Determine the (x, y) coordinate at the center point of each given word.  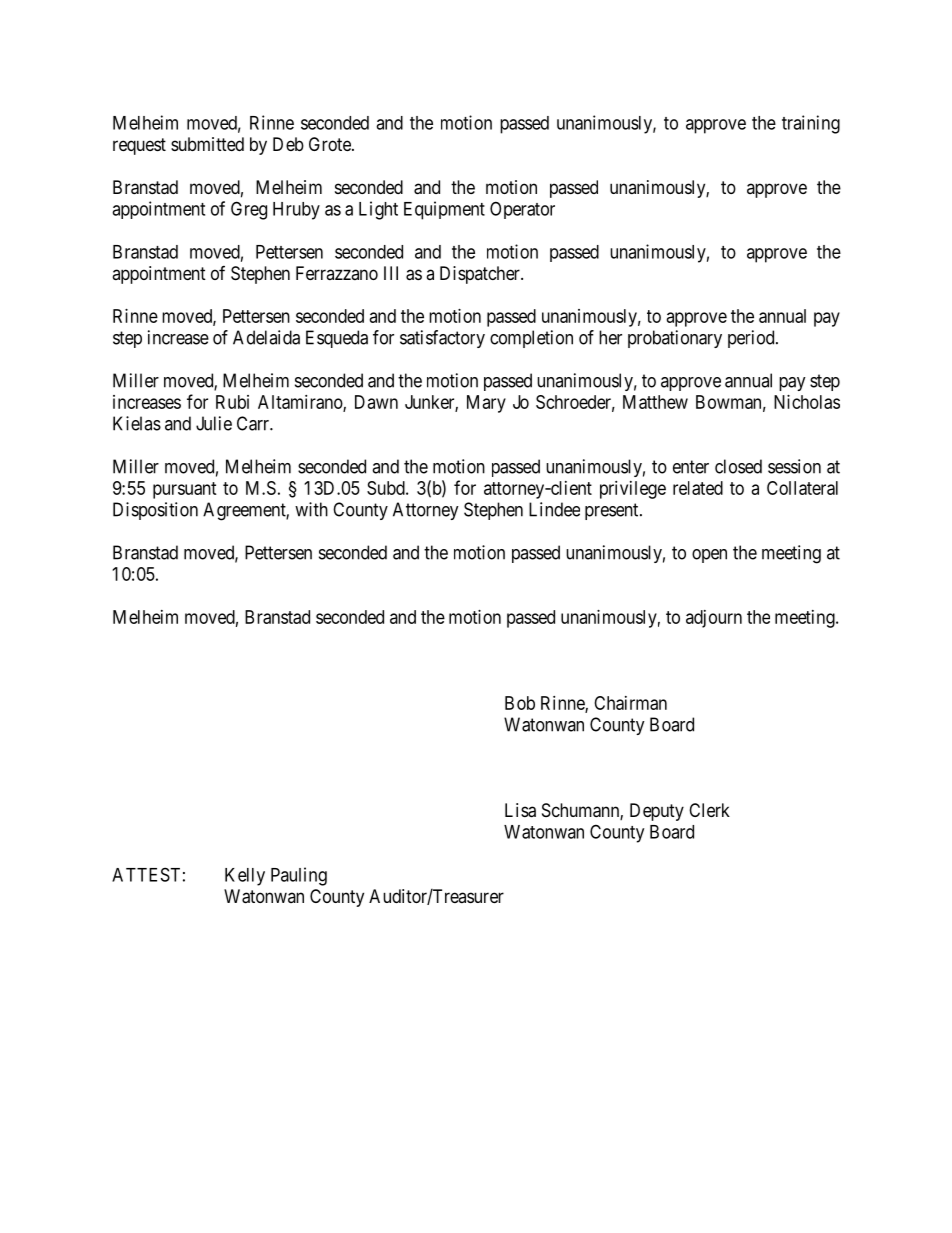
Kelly (245, 877)
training (811, 124)
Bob (520, 703)
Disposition (155, 511)
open (709, 556)
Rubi (232, 402)
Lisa (520, 810)
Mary (486, 404)
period (752, 339)
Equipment (444, 210)
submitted (207, 144)
